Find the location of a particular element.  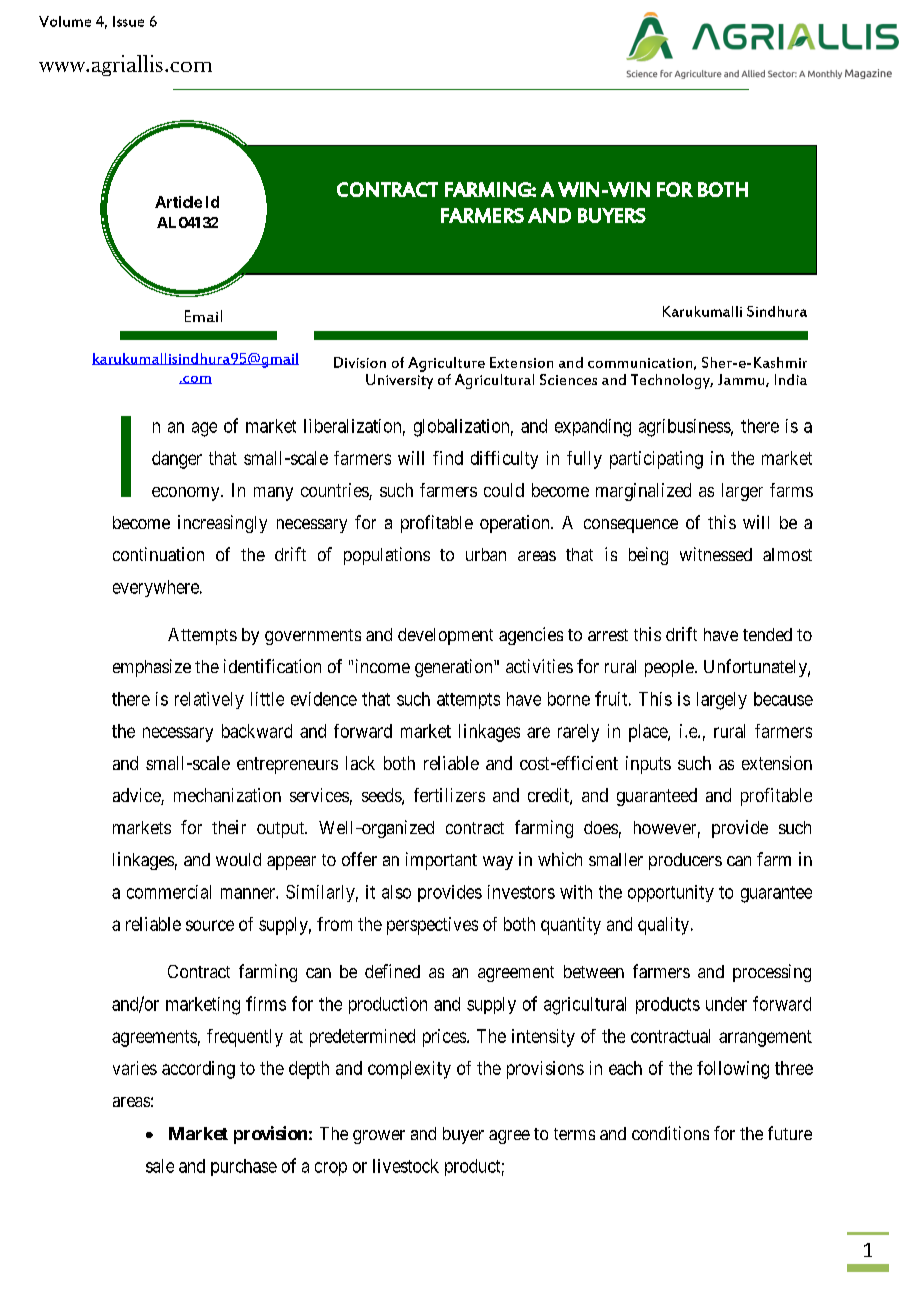

Jammu is located at coordinates (742, 380).
